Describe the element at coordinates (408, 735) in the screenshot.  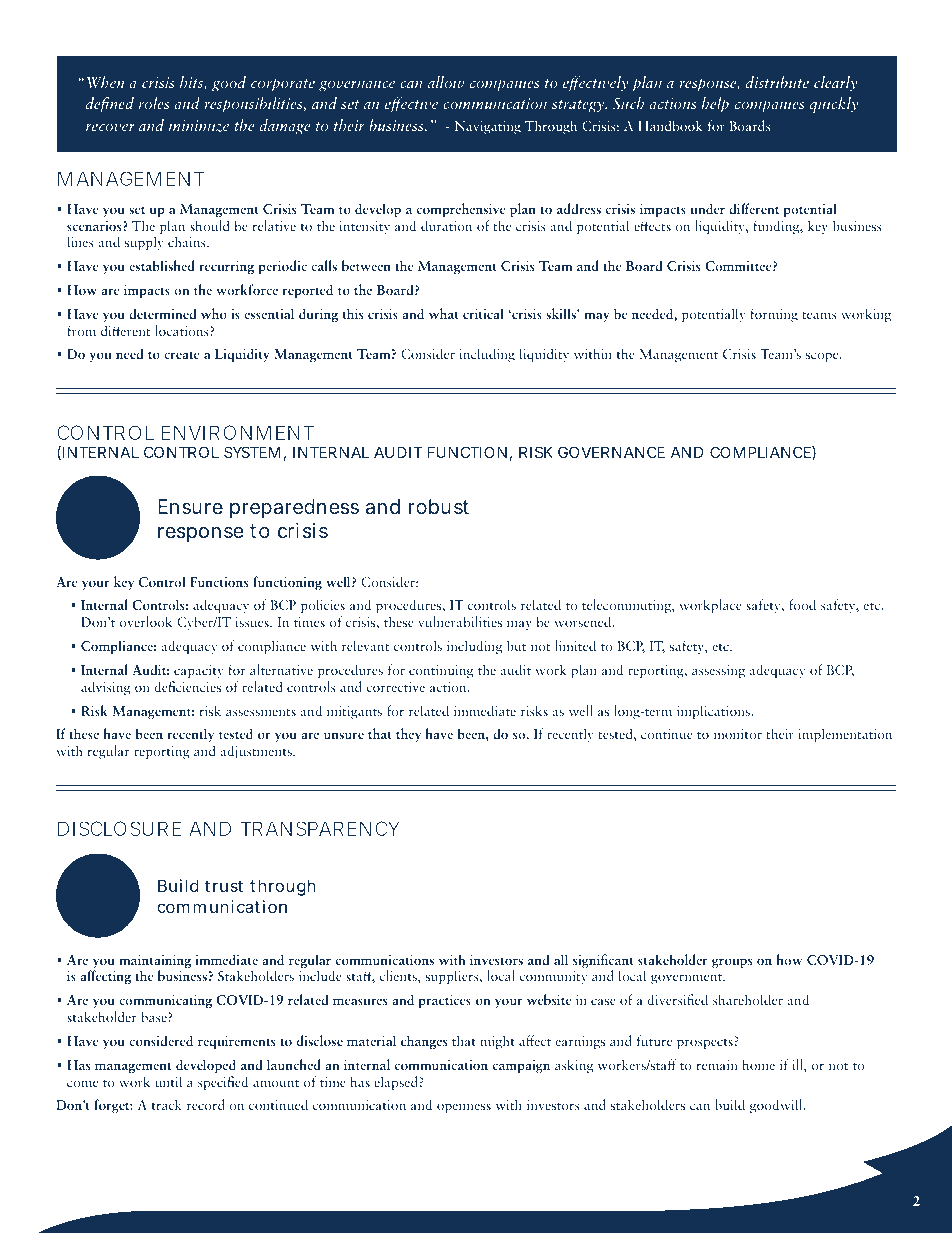
I see `they` at that location.
